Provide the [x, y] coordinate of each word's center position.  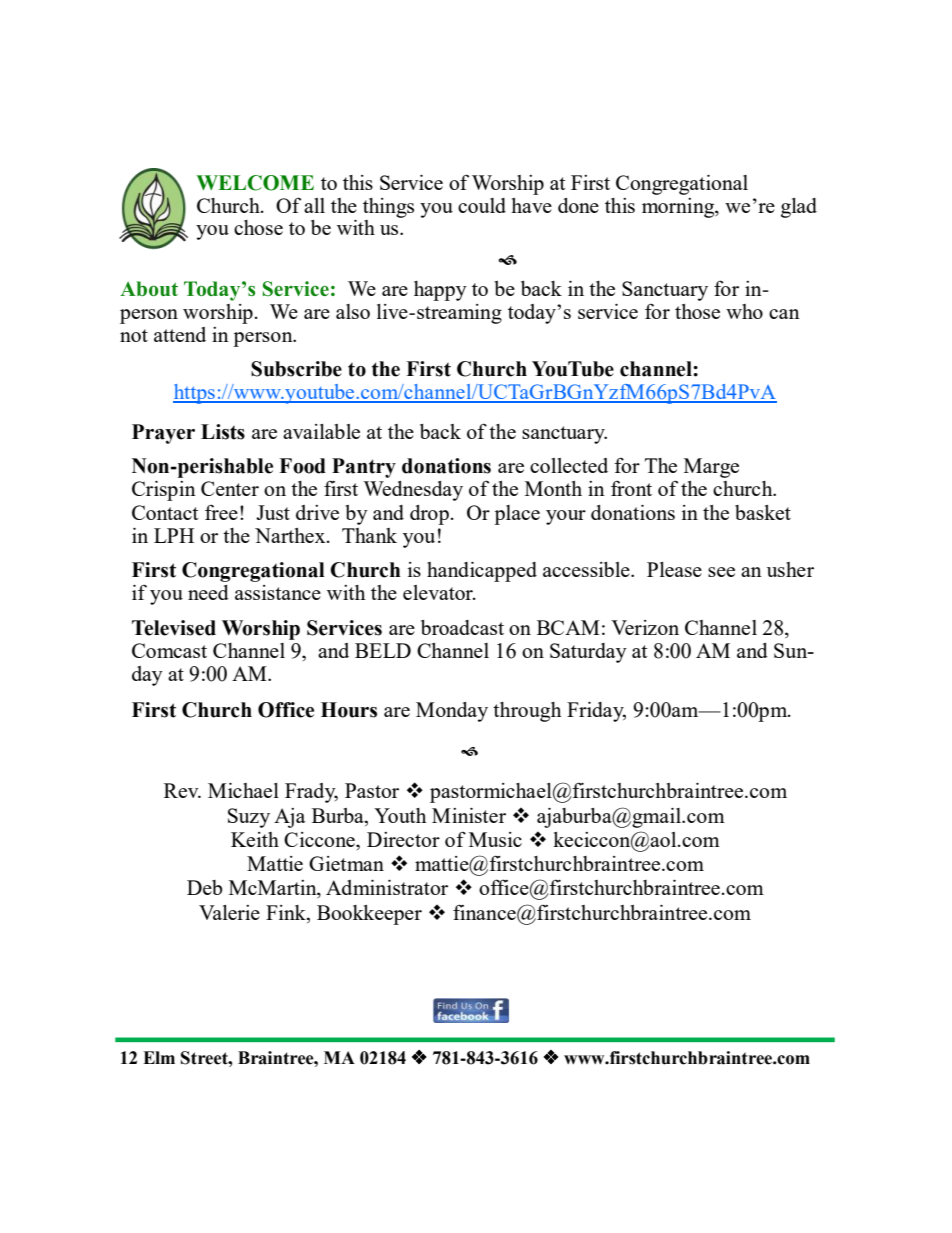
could [482, 205]
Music [495, 839]
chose [258, 227]
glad [799, 208]
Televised [174, 628]
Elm [159, 1057]
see [721, 572]
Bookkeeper [369, 915]
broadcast [462, 627]
